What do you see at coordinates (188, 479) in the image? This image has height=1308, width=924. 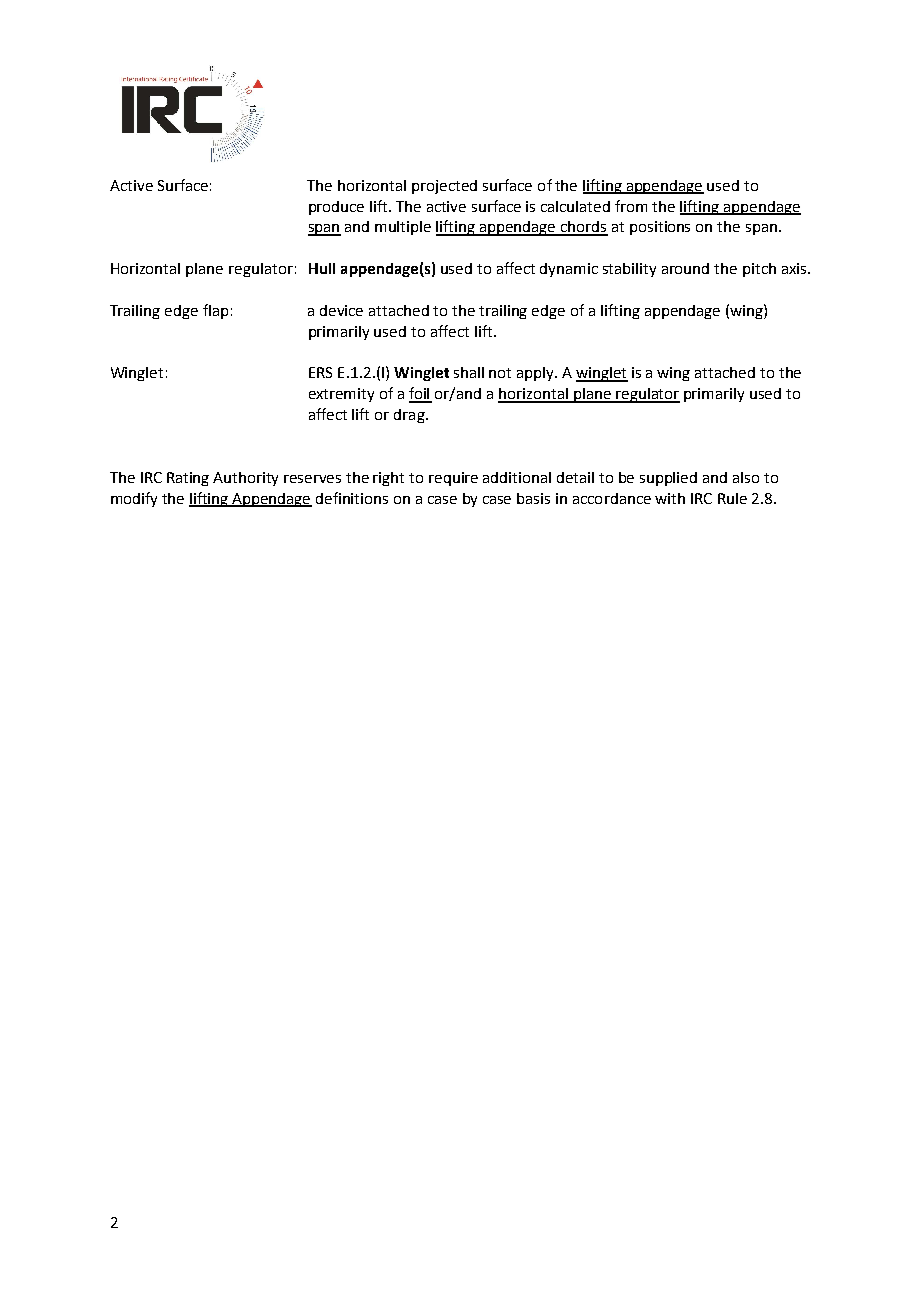 I see `Rating` at bounding box center [188, 479].
